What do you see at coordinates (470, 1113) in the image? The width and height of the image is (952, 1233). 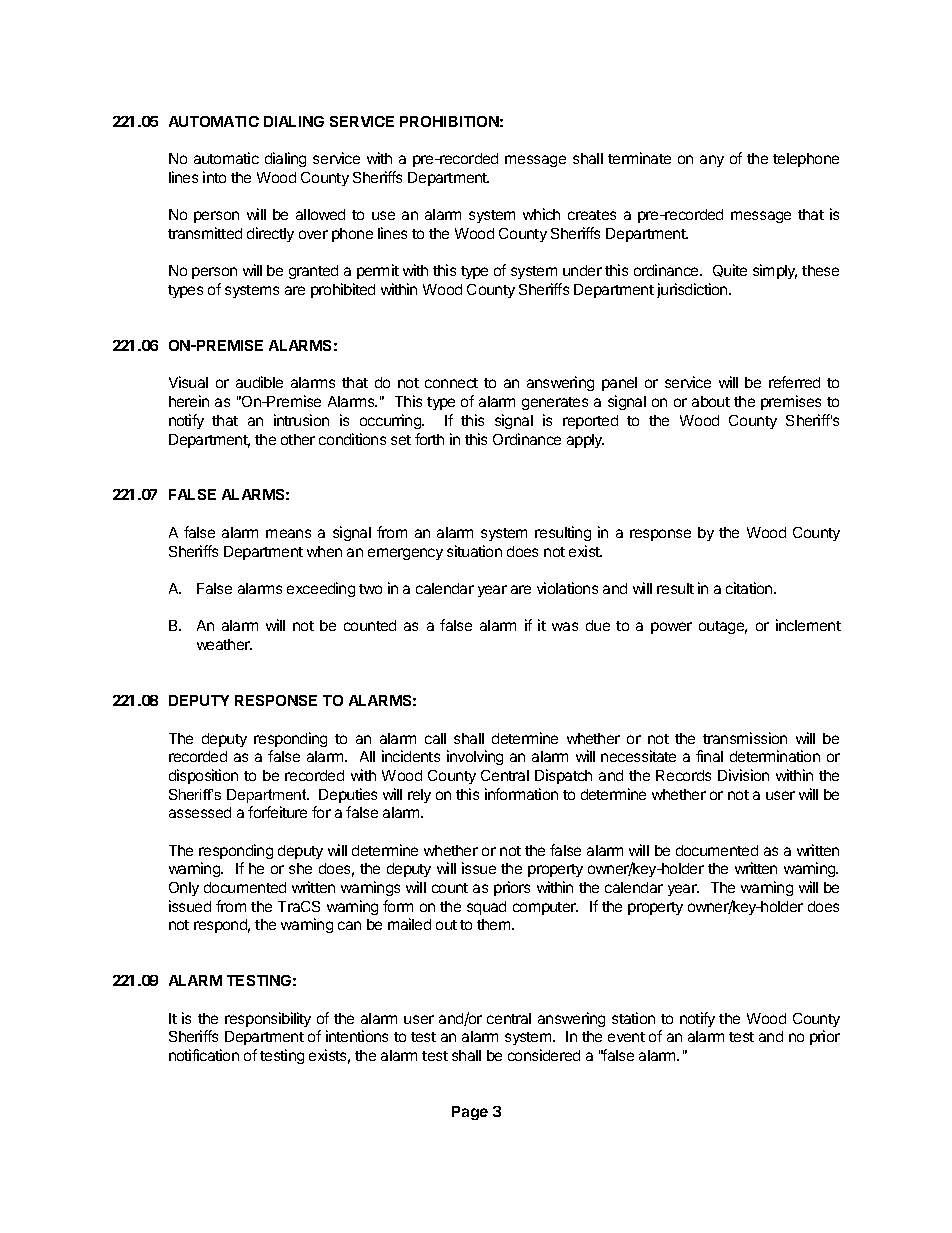 I see `Page` at bounding box center [470, 1113].
